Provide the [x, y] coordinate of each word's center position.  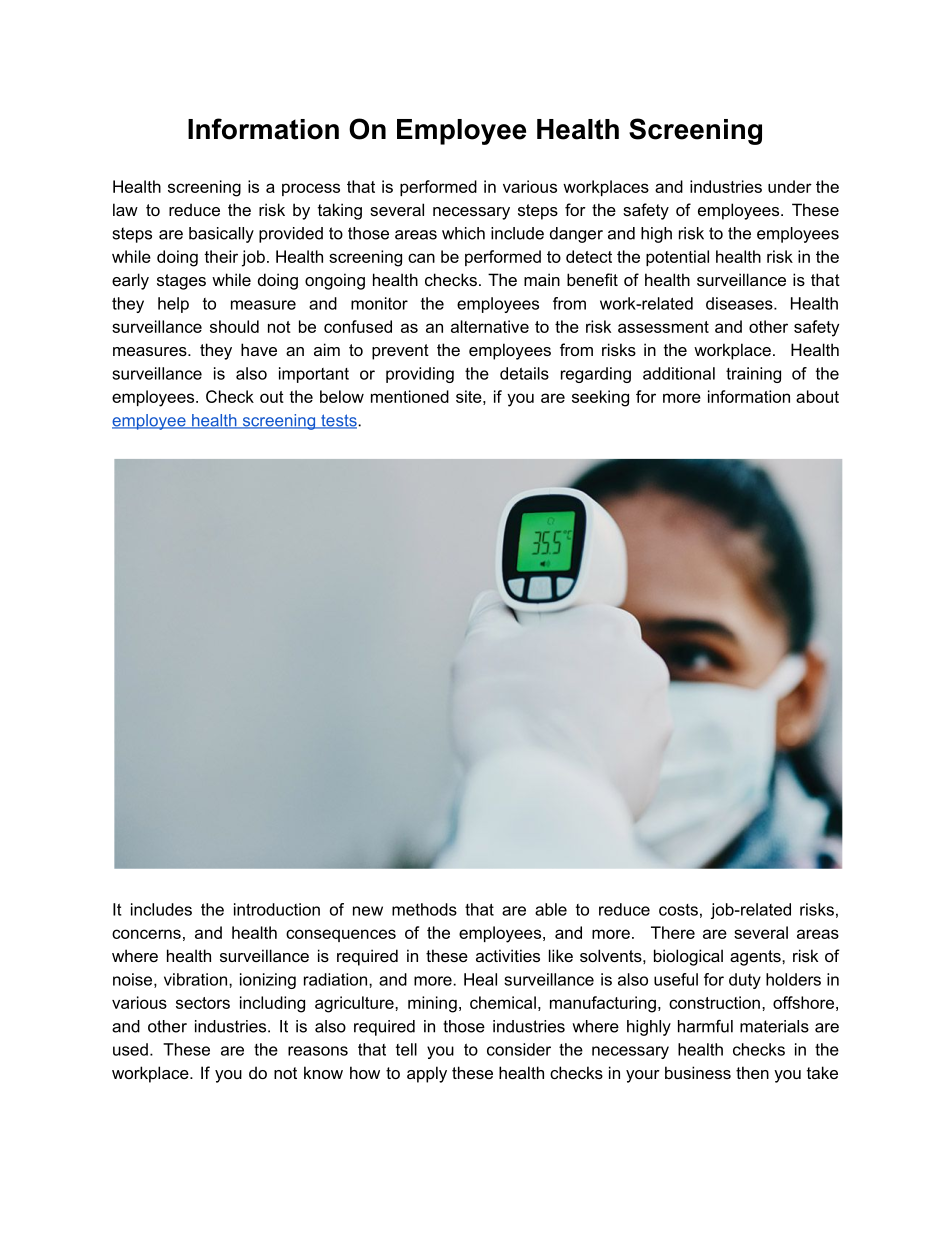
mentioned [410, 396]
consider [519, 1049]
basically [221, 235]
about [817, 396]
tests [339, 421]
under [790, 186]
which [463, 233]
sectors [203, 1003]
